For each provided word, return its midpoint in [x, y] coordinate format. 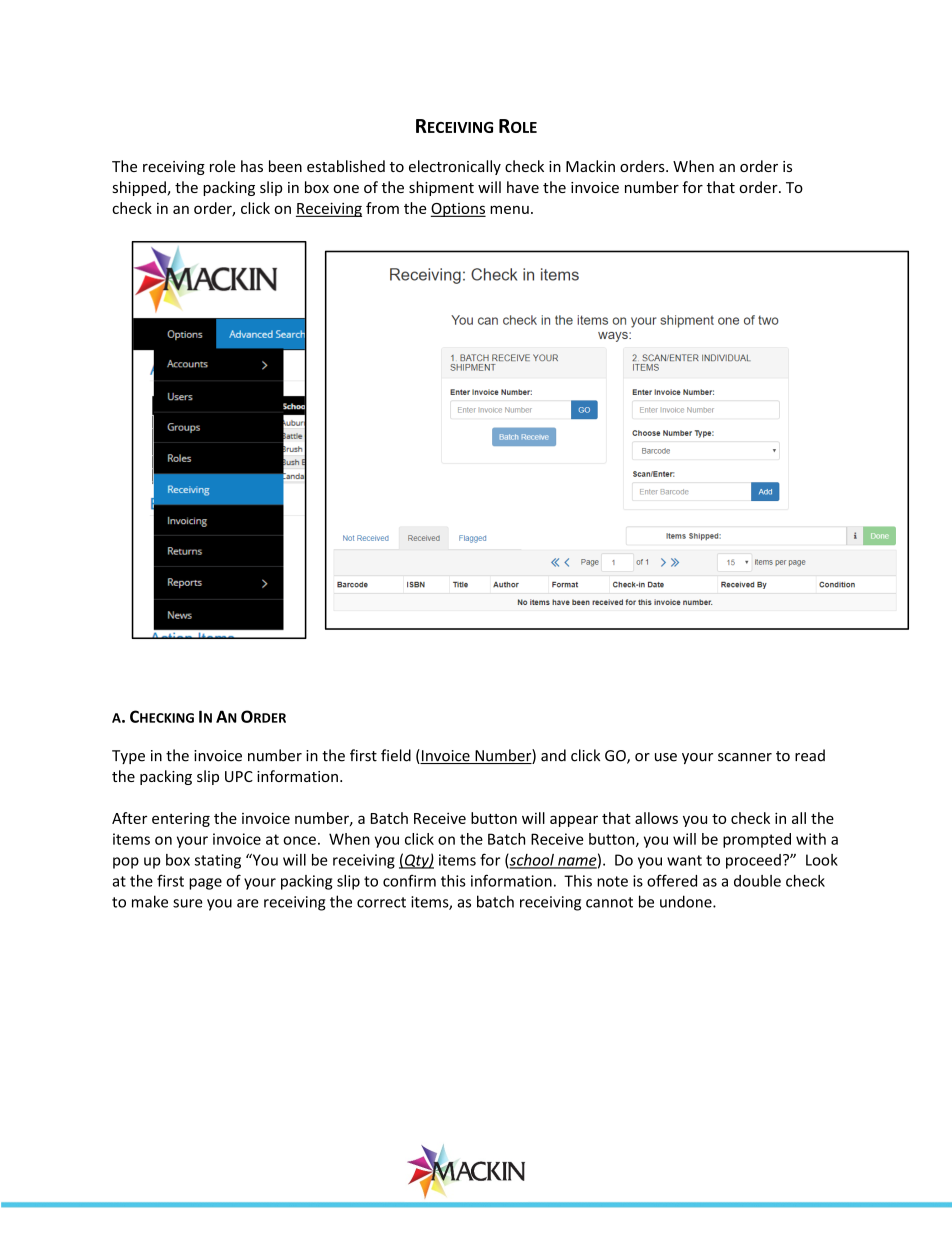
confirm [409, 880]
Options [458, 210]
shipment [441, 188]
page [205, 884]
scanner [745, 757]
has [252, 166]
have [523, 187]
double [757, 881]
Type [128, 757]
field [396, 755]
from [382, 208]
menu [509, 209]
